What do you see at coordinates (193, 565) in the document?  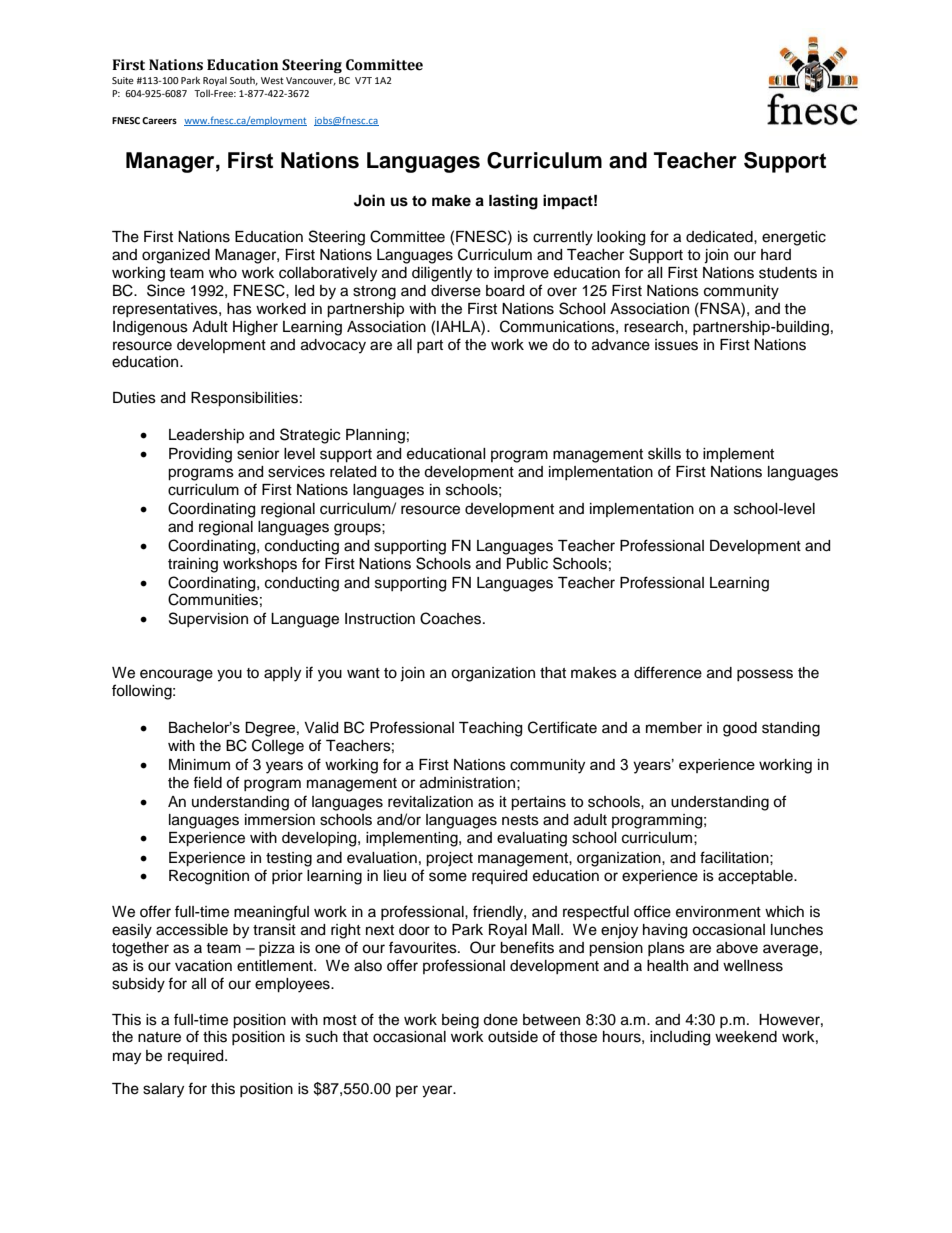 I see `training` at bounding box center [193, 565].
